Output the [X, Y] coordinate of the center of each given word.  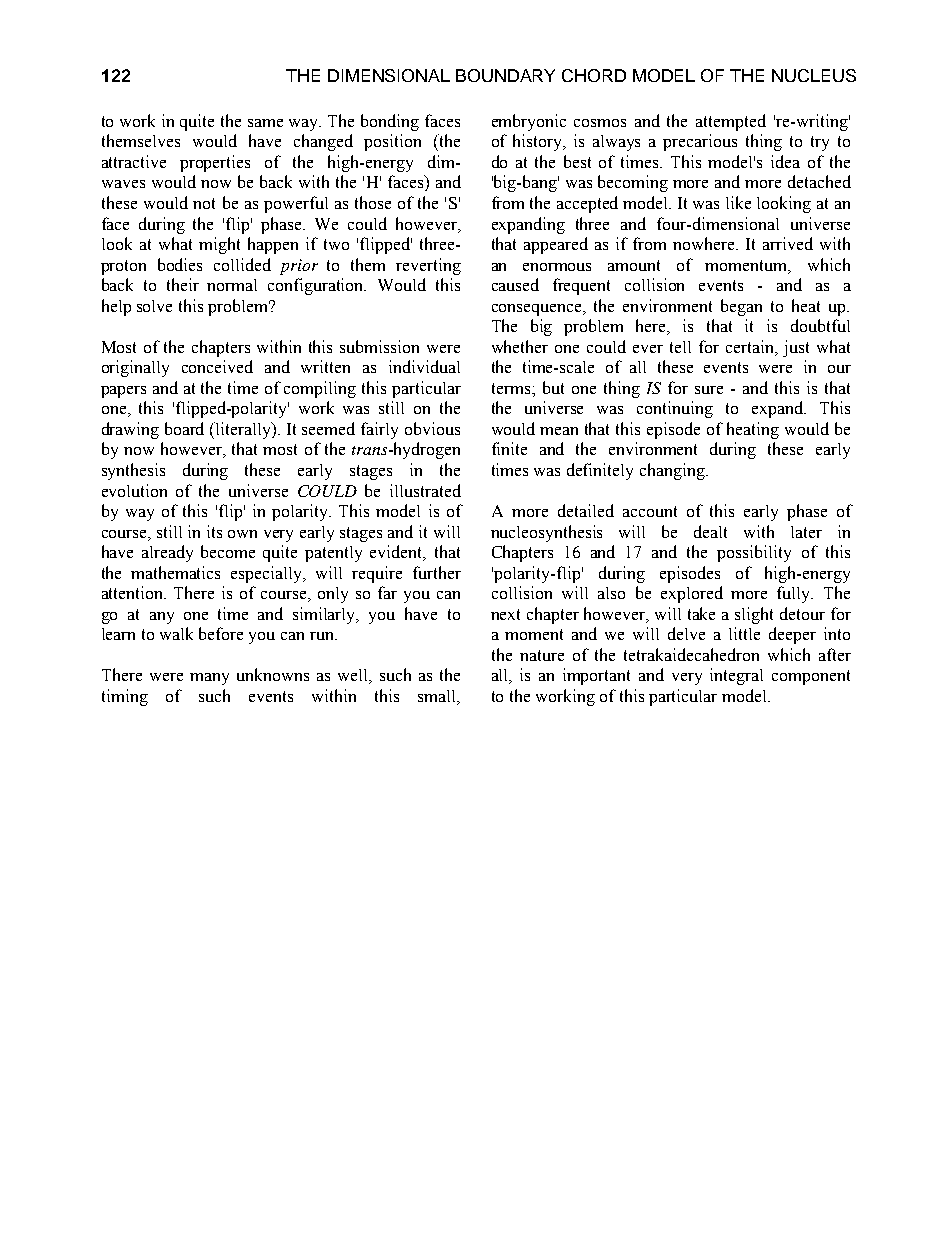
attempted [731, 122]
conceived [217, 366]
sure [709, 390]
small [438, 697]
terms [511, 388]
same [265, 123]
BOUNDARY [505, 75]
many [209, 679]
